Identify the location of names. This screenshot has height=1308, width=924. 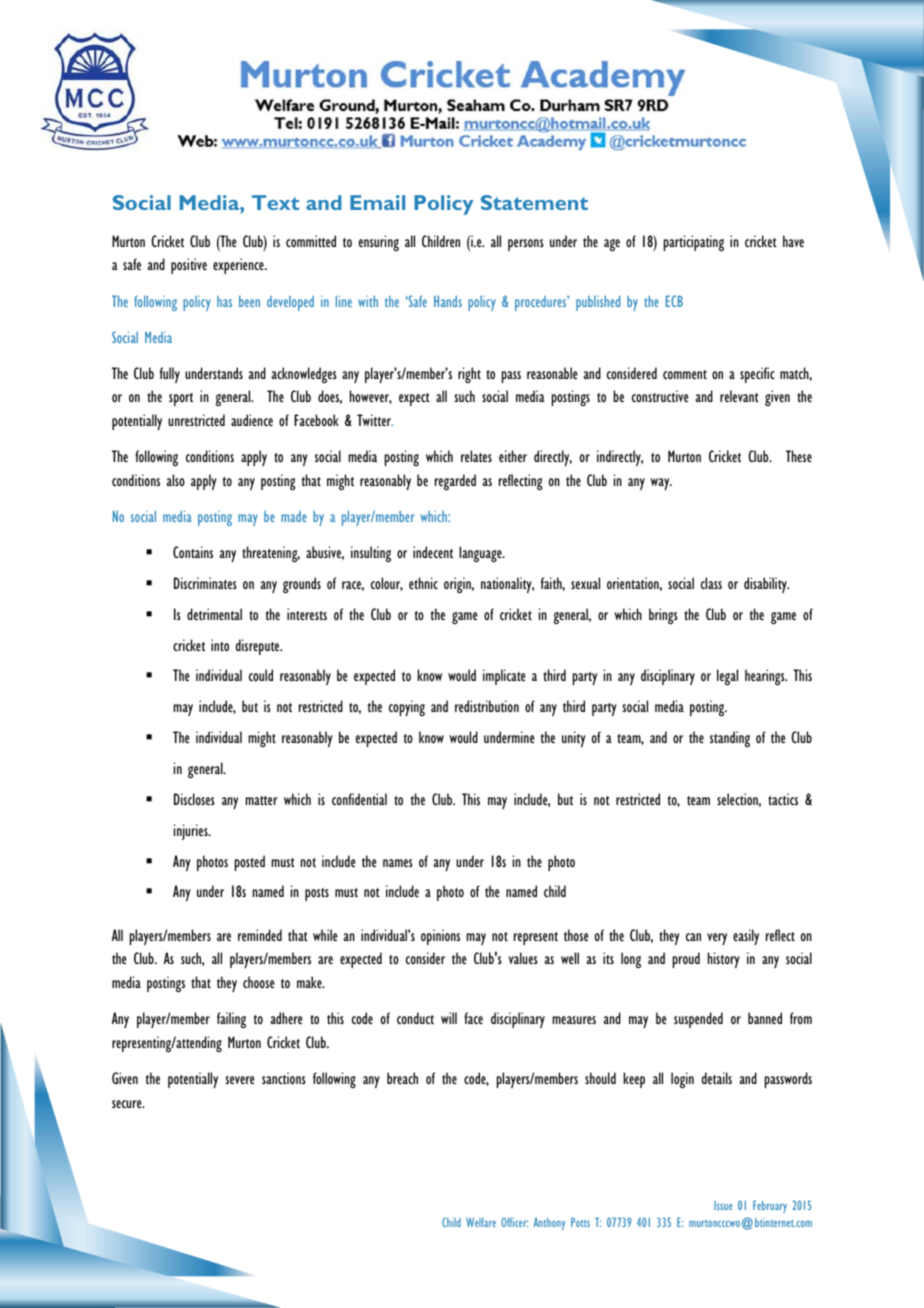
(398, 863).
